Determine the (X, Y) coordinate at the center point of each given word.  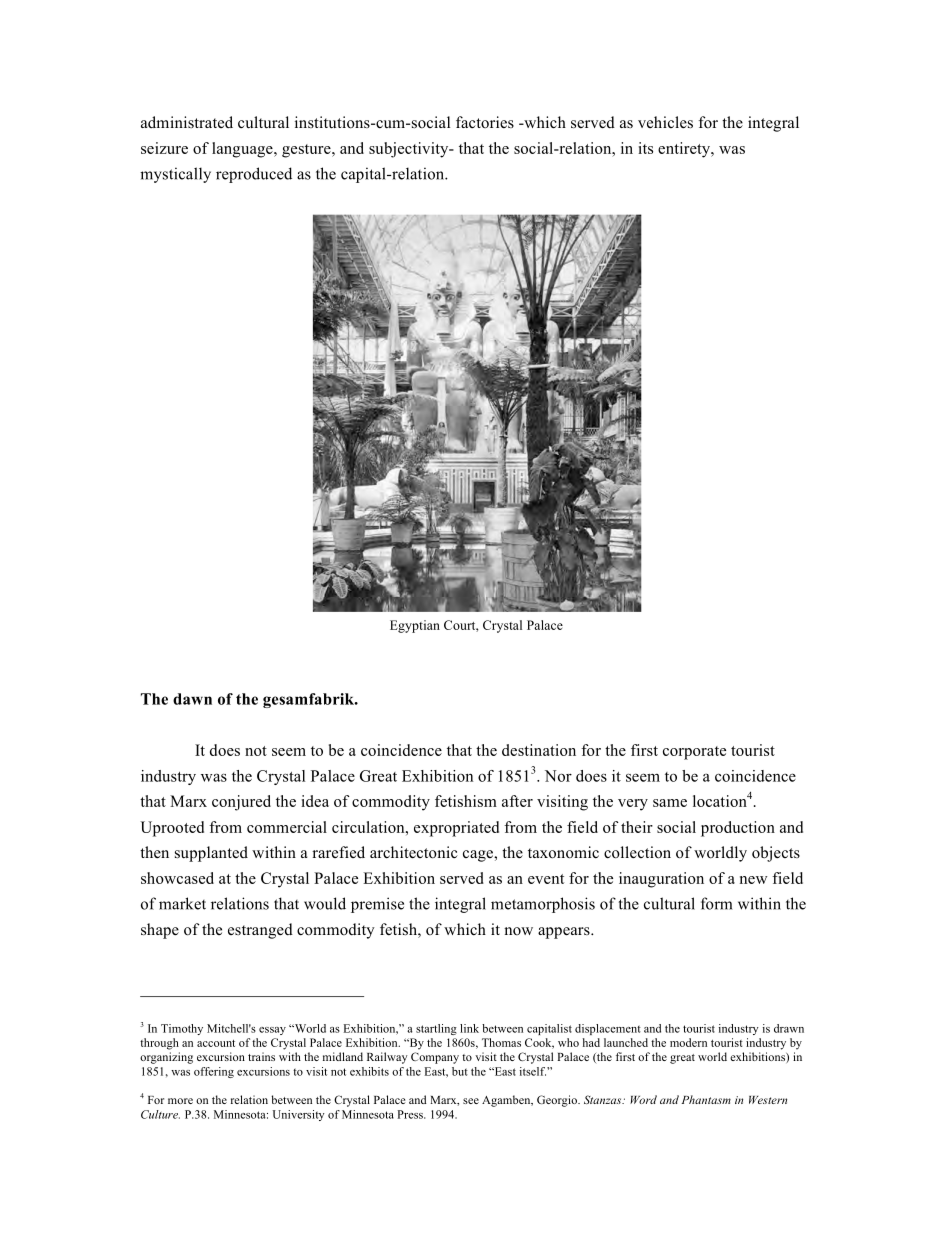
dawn (192, 699)
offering (214, 1072)
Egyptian (415, 626)
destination (539, 750)
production (738, 829)
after (517, 801)
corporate (694, 753)
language (243, 150)
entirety (685, 150)
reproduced (254, 175)
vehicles (665, 122)
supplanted (211, 854)
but (460, 1071)
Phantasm (706, 1099)
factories (485, 122)
